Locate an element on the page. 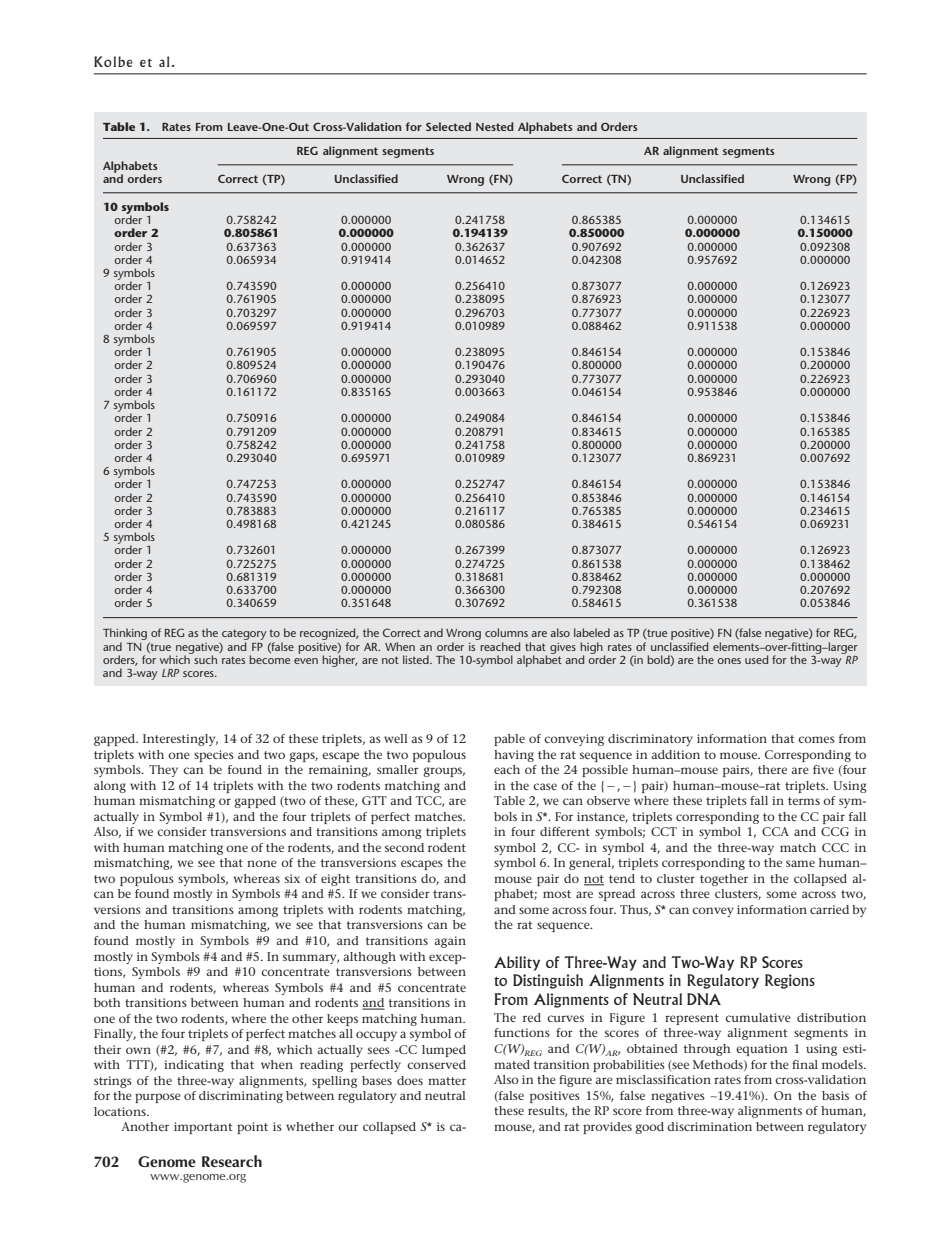 The image size is (952, 1233). gives is located at coordinates (563, 648).
